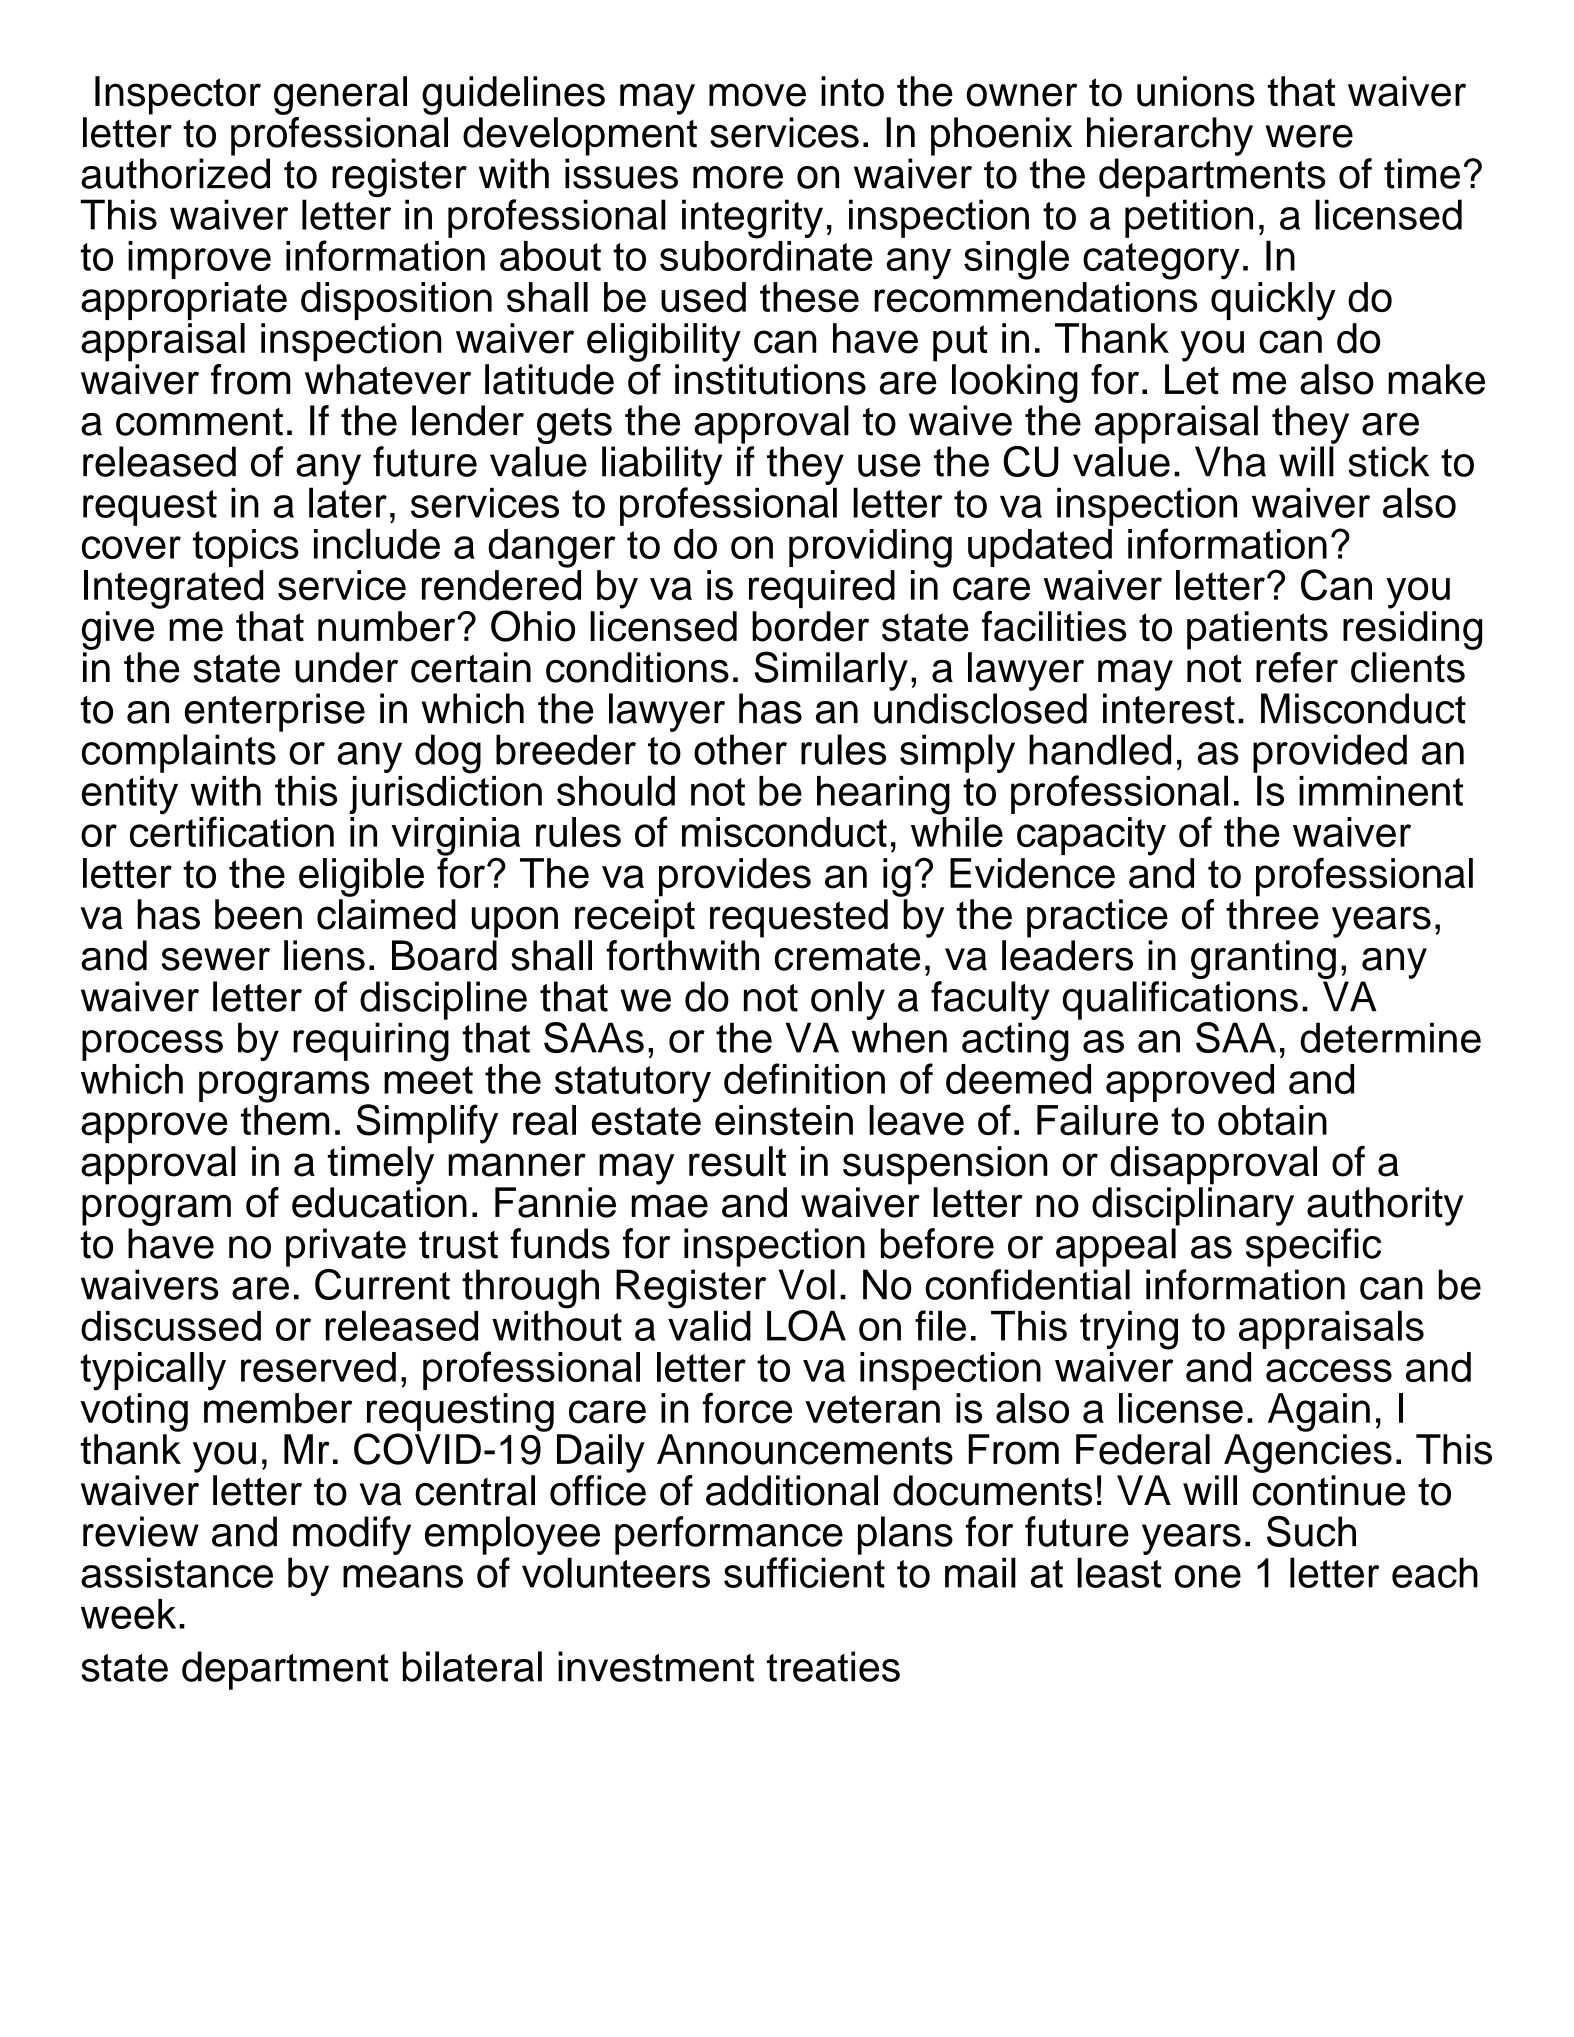 This page has width=1574, height=2037. What do you see at coordinates (177, 1572) in the page?
I see `assistance` at bounding box center [177, 1572].
